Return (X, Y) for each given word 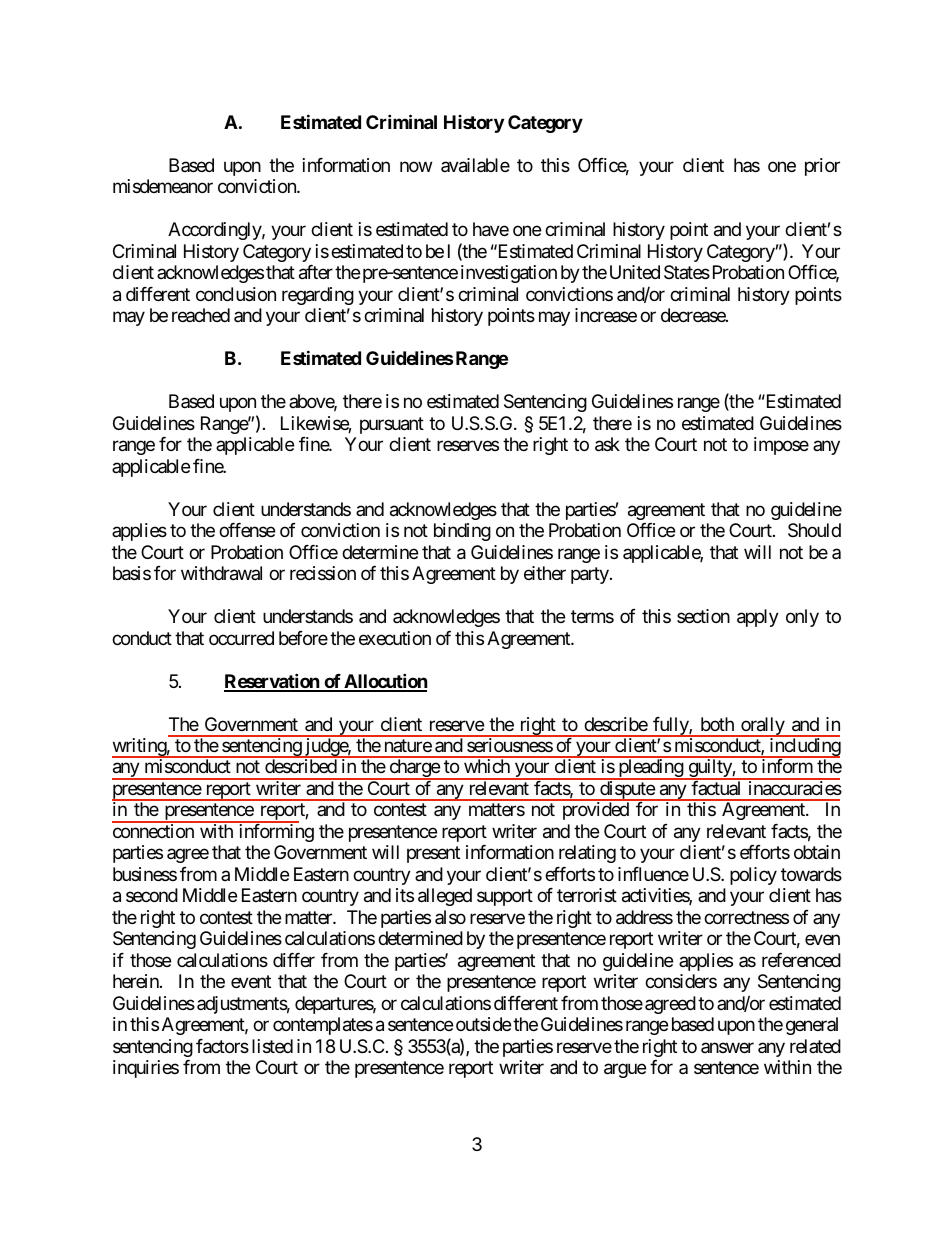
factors (222, 1046)
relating (587, 854)
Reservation (272, 682)
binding (462, 532)
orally (762, 727)
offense (247, 530)
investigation (509, 274)
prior (822, 167)
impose (781, 446)
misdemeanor (163, 186)
